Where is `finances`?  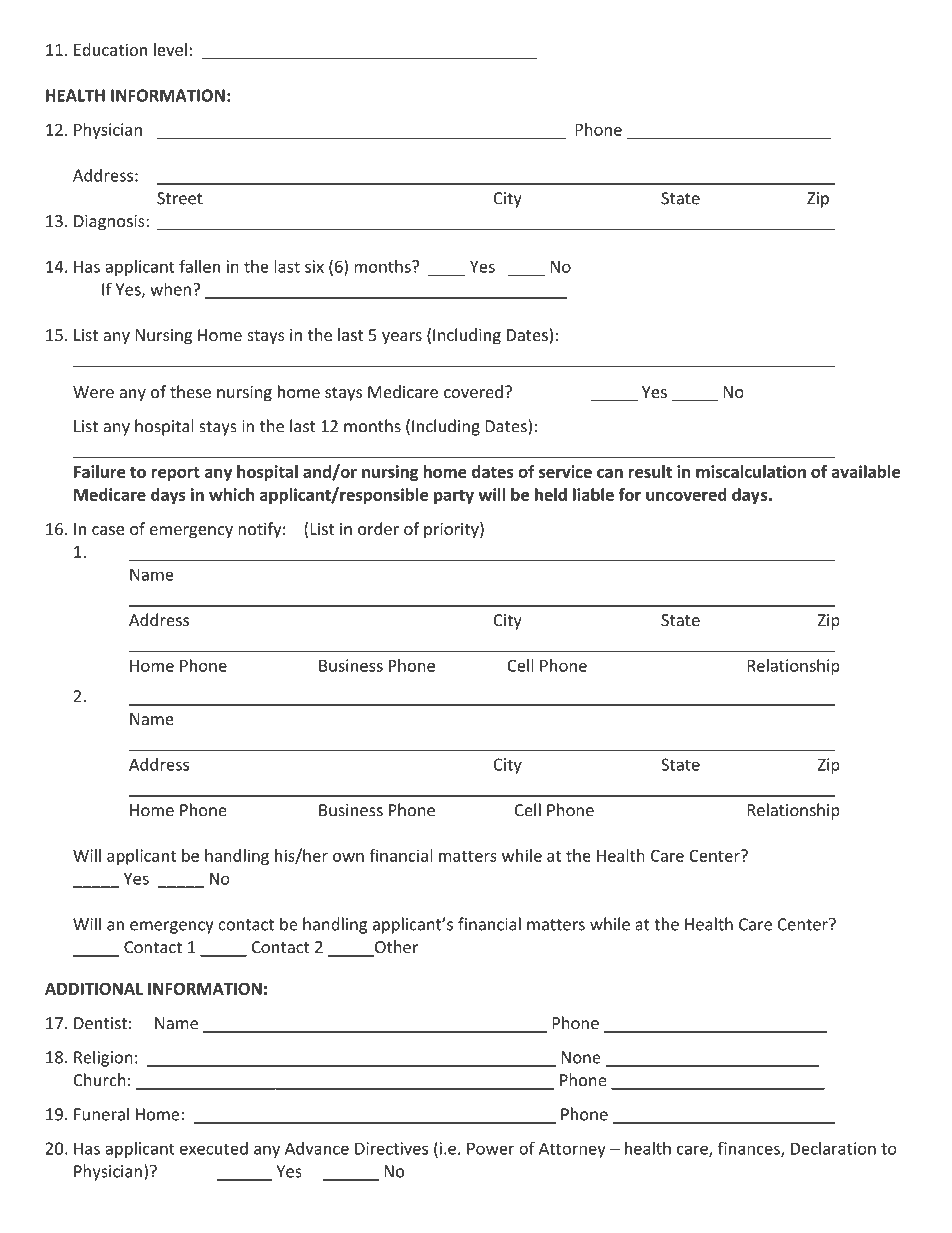
finances is located at coordinates (750, 1149).
